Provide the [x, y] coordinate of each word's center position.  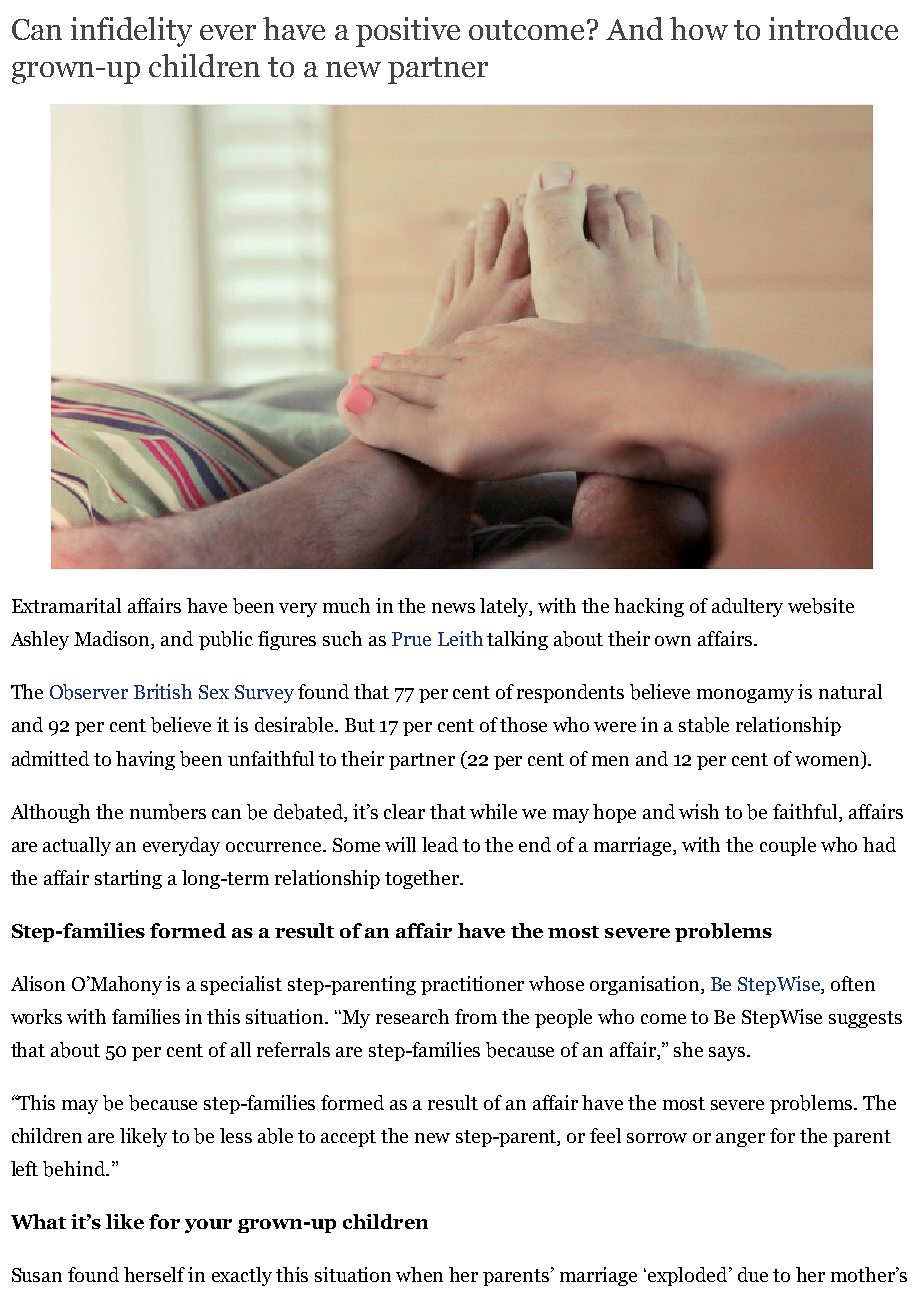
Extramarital [66, 605]
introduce [833, 28]
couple [788, 846]
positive [408, 32]
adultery [747, 607]
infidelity [131, 32]
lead [440, 844]
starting [128, 879]
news [453, 608]
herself [154, 1274]
